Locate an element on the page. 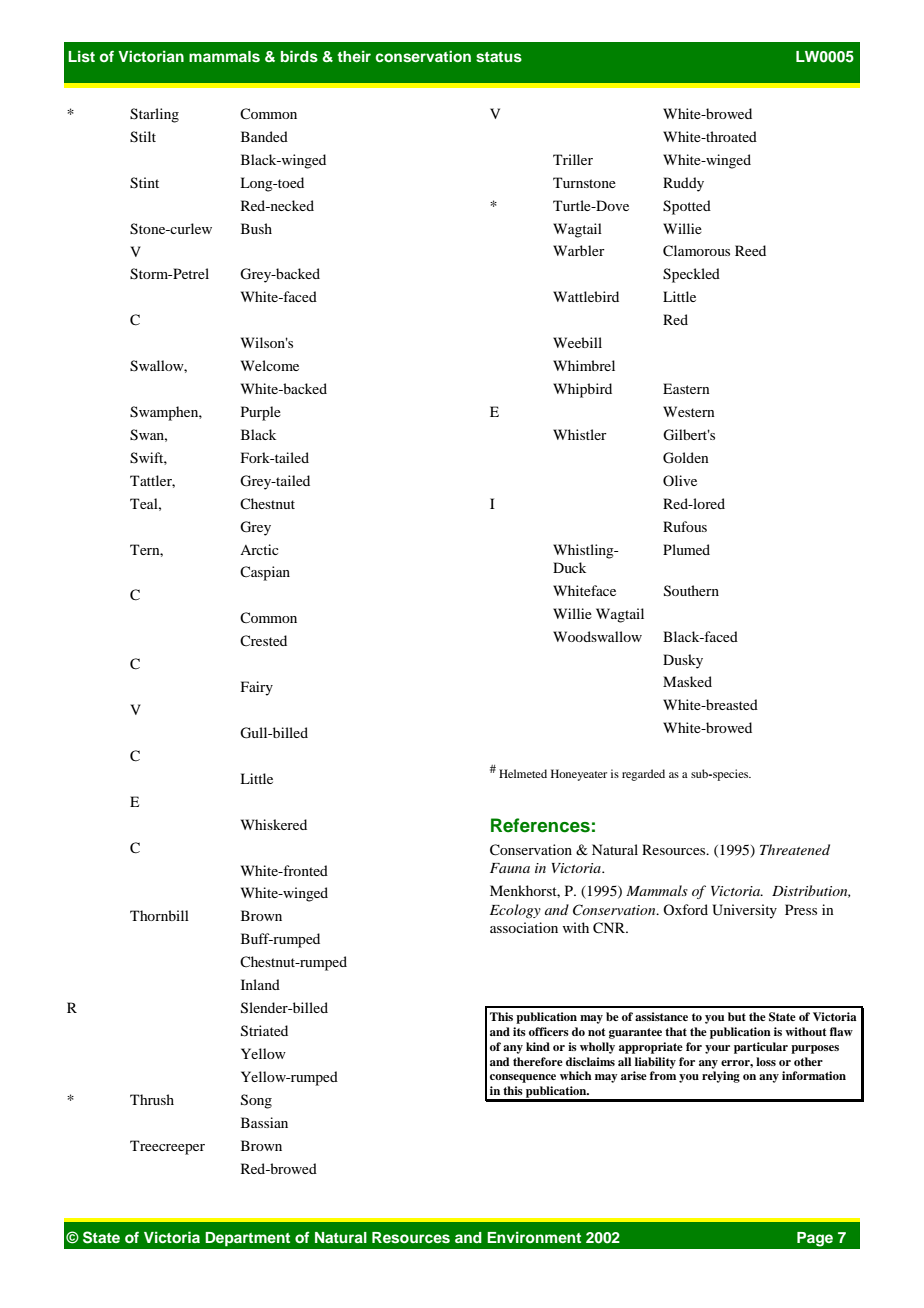 The width and height of the image is (924, 1308). Threatened is located at coordinates (795, 849).
